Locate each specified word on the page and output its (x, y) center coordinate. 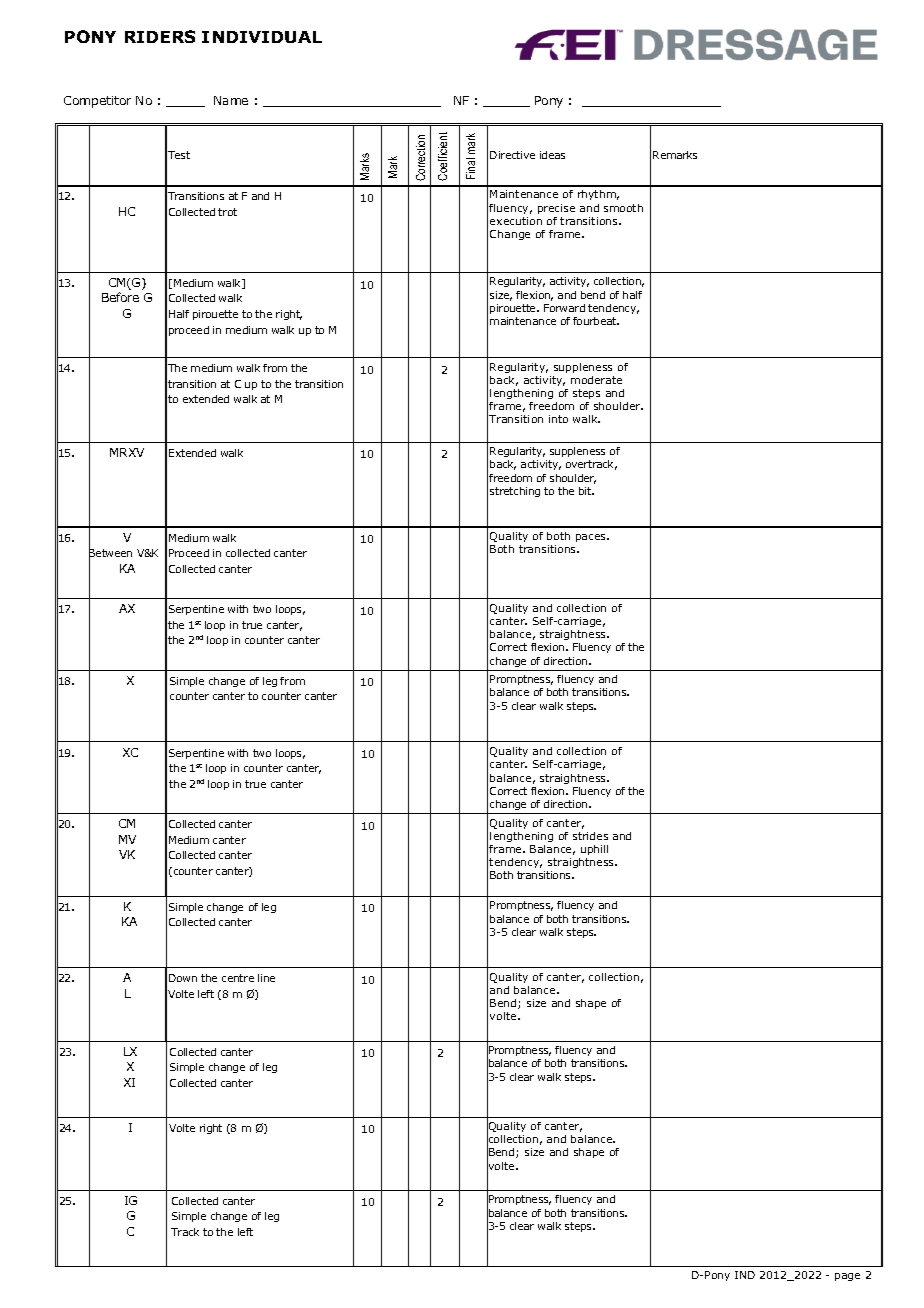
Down (183, 978)
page (847, 1277)
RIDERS (160, 36)
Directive (512, 155)
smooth (623, 208)
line (266, 978)
